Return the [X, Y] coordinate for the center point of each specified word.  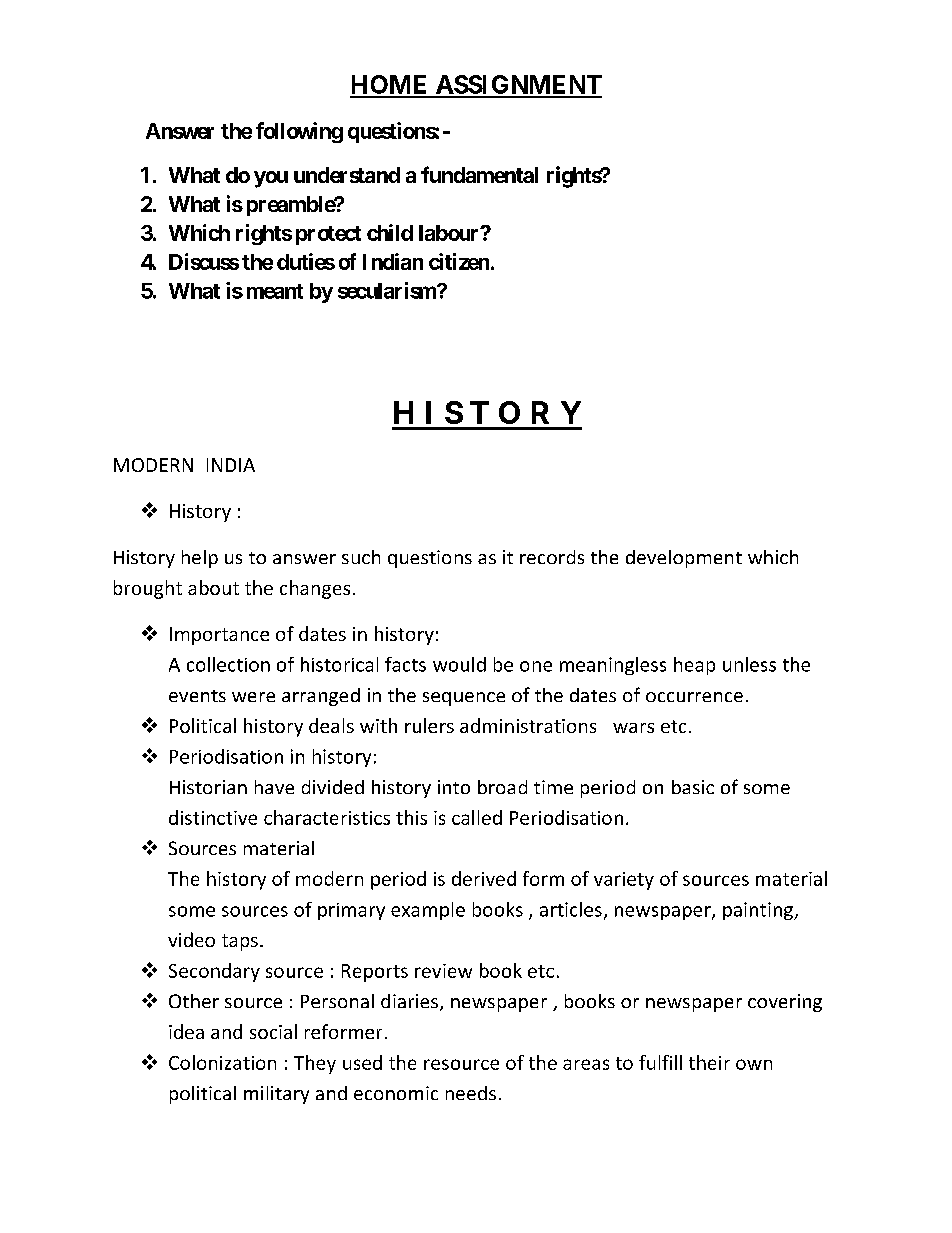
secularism [388, 290]
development [684, 559]
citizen [459, 261]
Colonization [222, 1062]
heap [694, 666]
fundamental [479, 174]
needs [471, 1093]
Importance [219, 636]
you [271, 179]
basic [693, 787]
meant [275, 291]
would [459, 664]
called [477, 817]
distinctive [213, 817]
